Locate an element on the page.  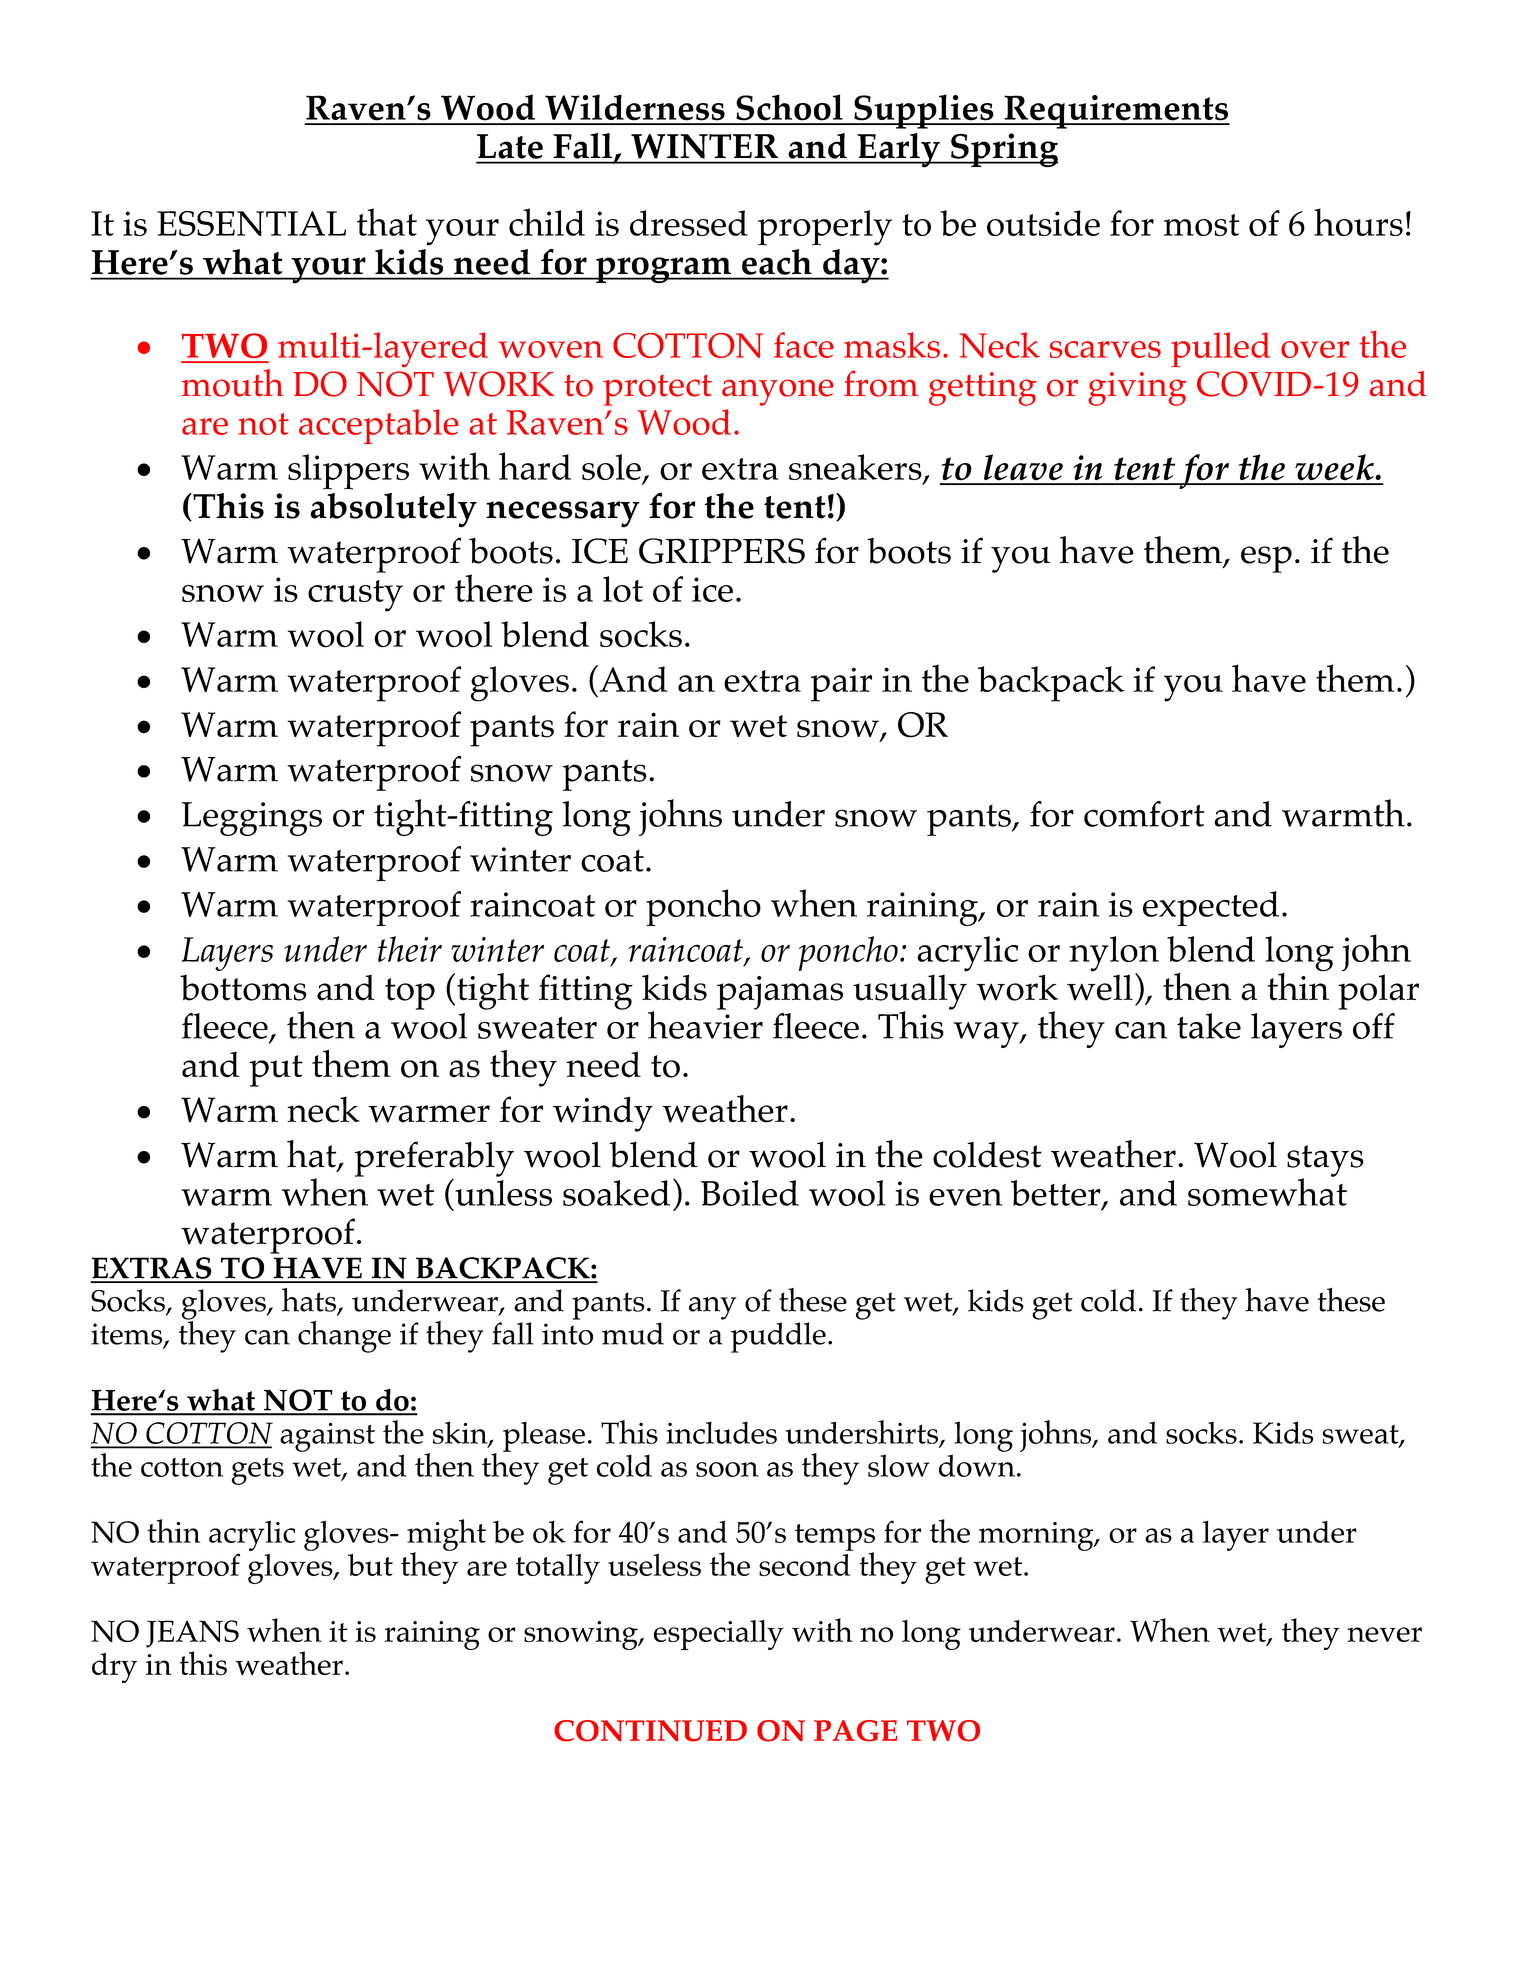
especially is located at coordinates (719, 1635).
